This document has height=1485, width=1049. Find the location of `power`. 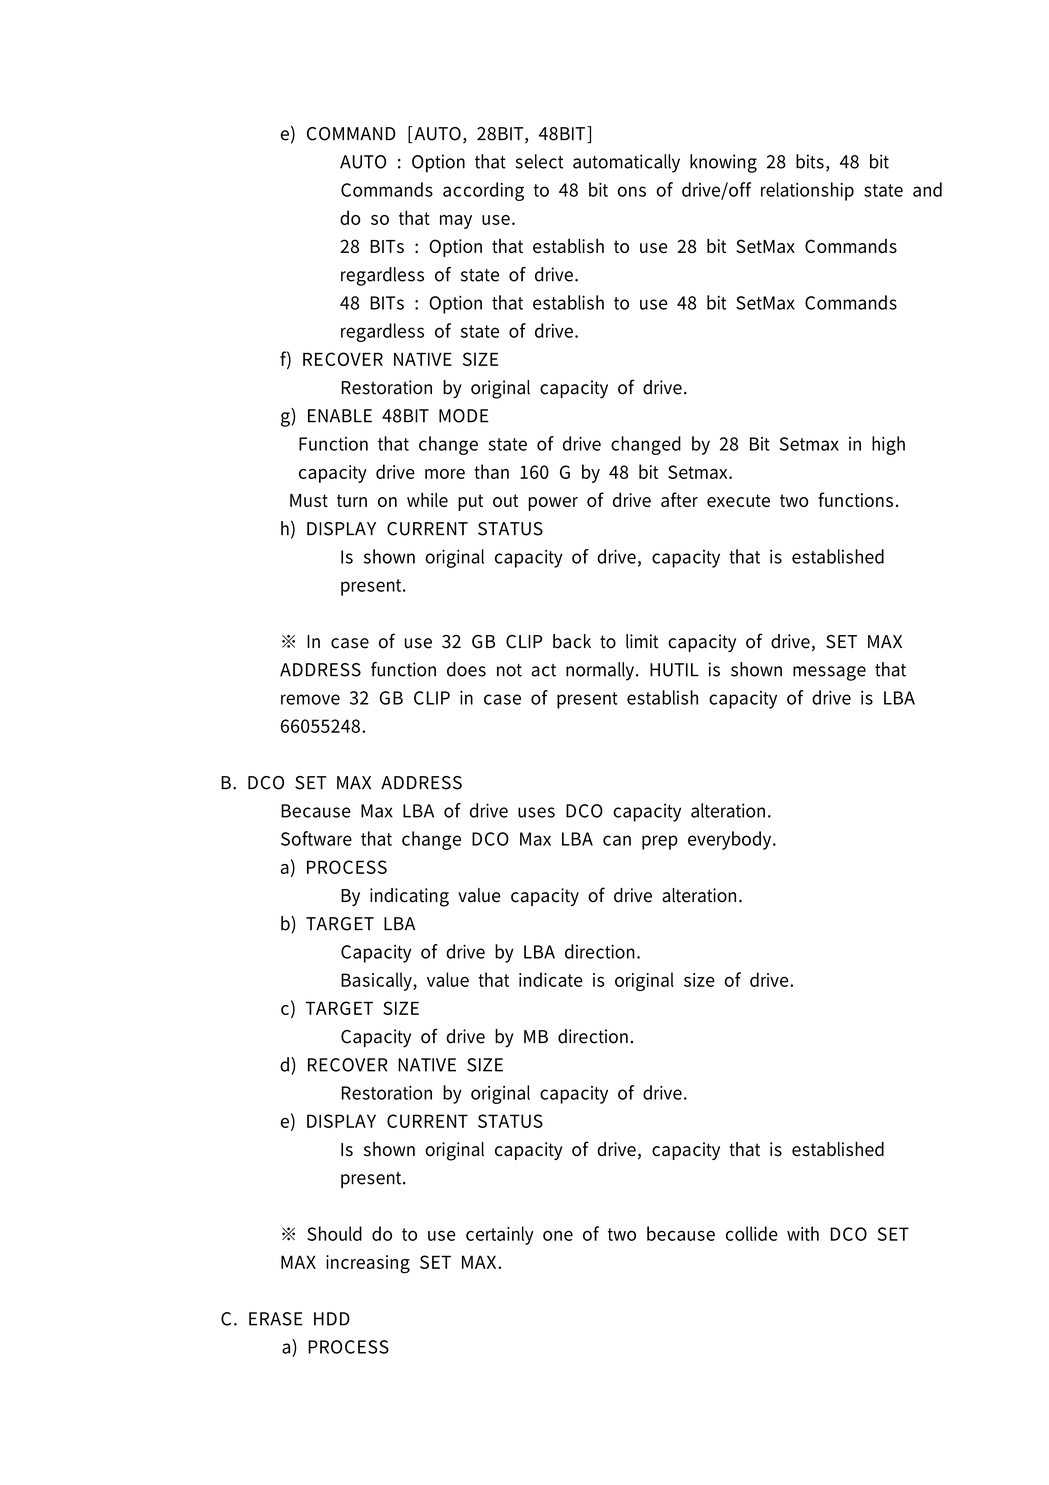

power is located at coordinates (553, 504).
